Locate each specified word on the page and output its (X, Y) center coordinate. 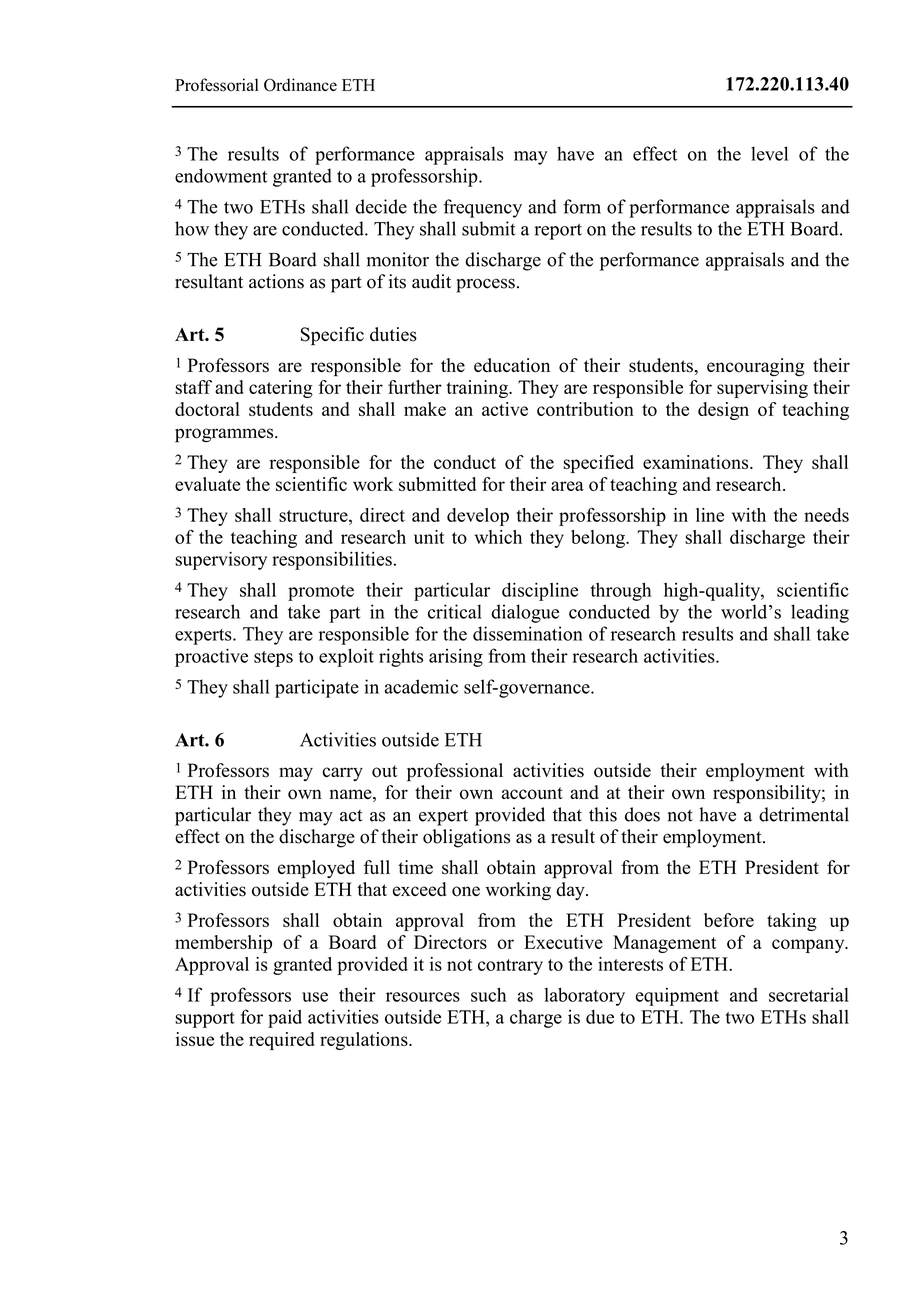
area (567, 486)
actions (276, 281)
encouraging (756, 367)
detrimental (804, 814)
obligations (466, 838)
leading (820, 613)
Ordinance (300, 85)
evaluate (208, 484)
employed (316, 869)
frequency (482, 208)
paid (285, 1019)
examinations (697, 462)
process (485, 285)
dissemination (528, 633)
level (769, 153)
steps (273, 659)
